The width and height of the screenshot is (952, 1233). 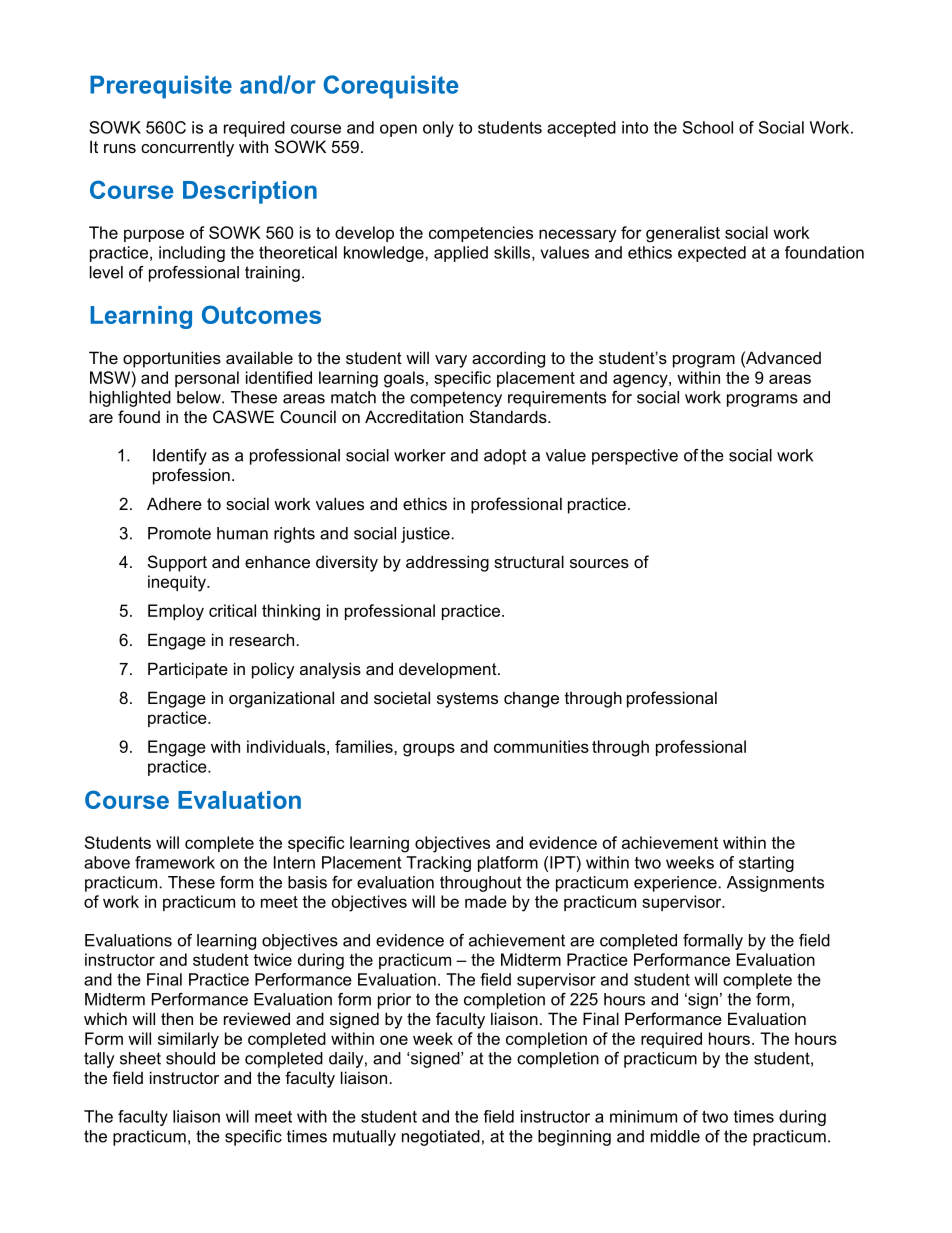 What do you see at coordinates (676, 884) in the screenshot?
I see `experience` at bounding box center [676, 884].
